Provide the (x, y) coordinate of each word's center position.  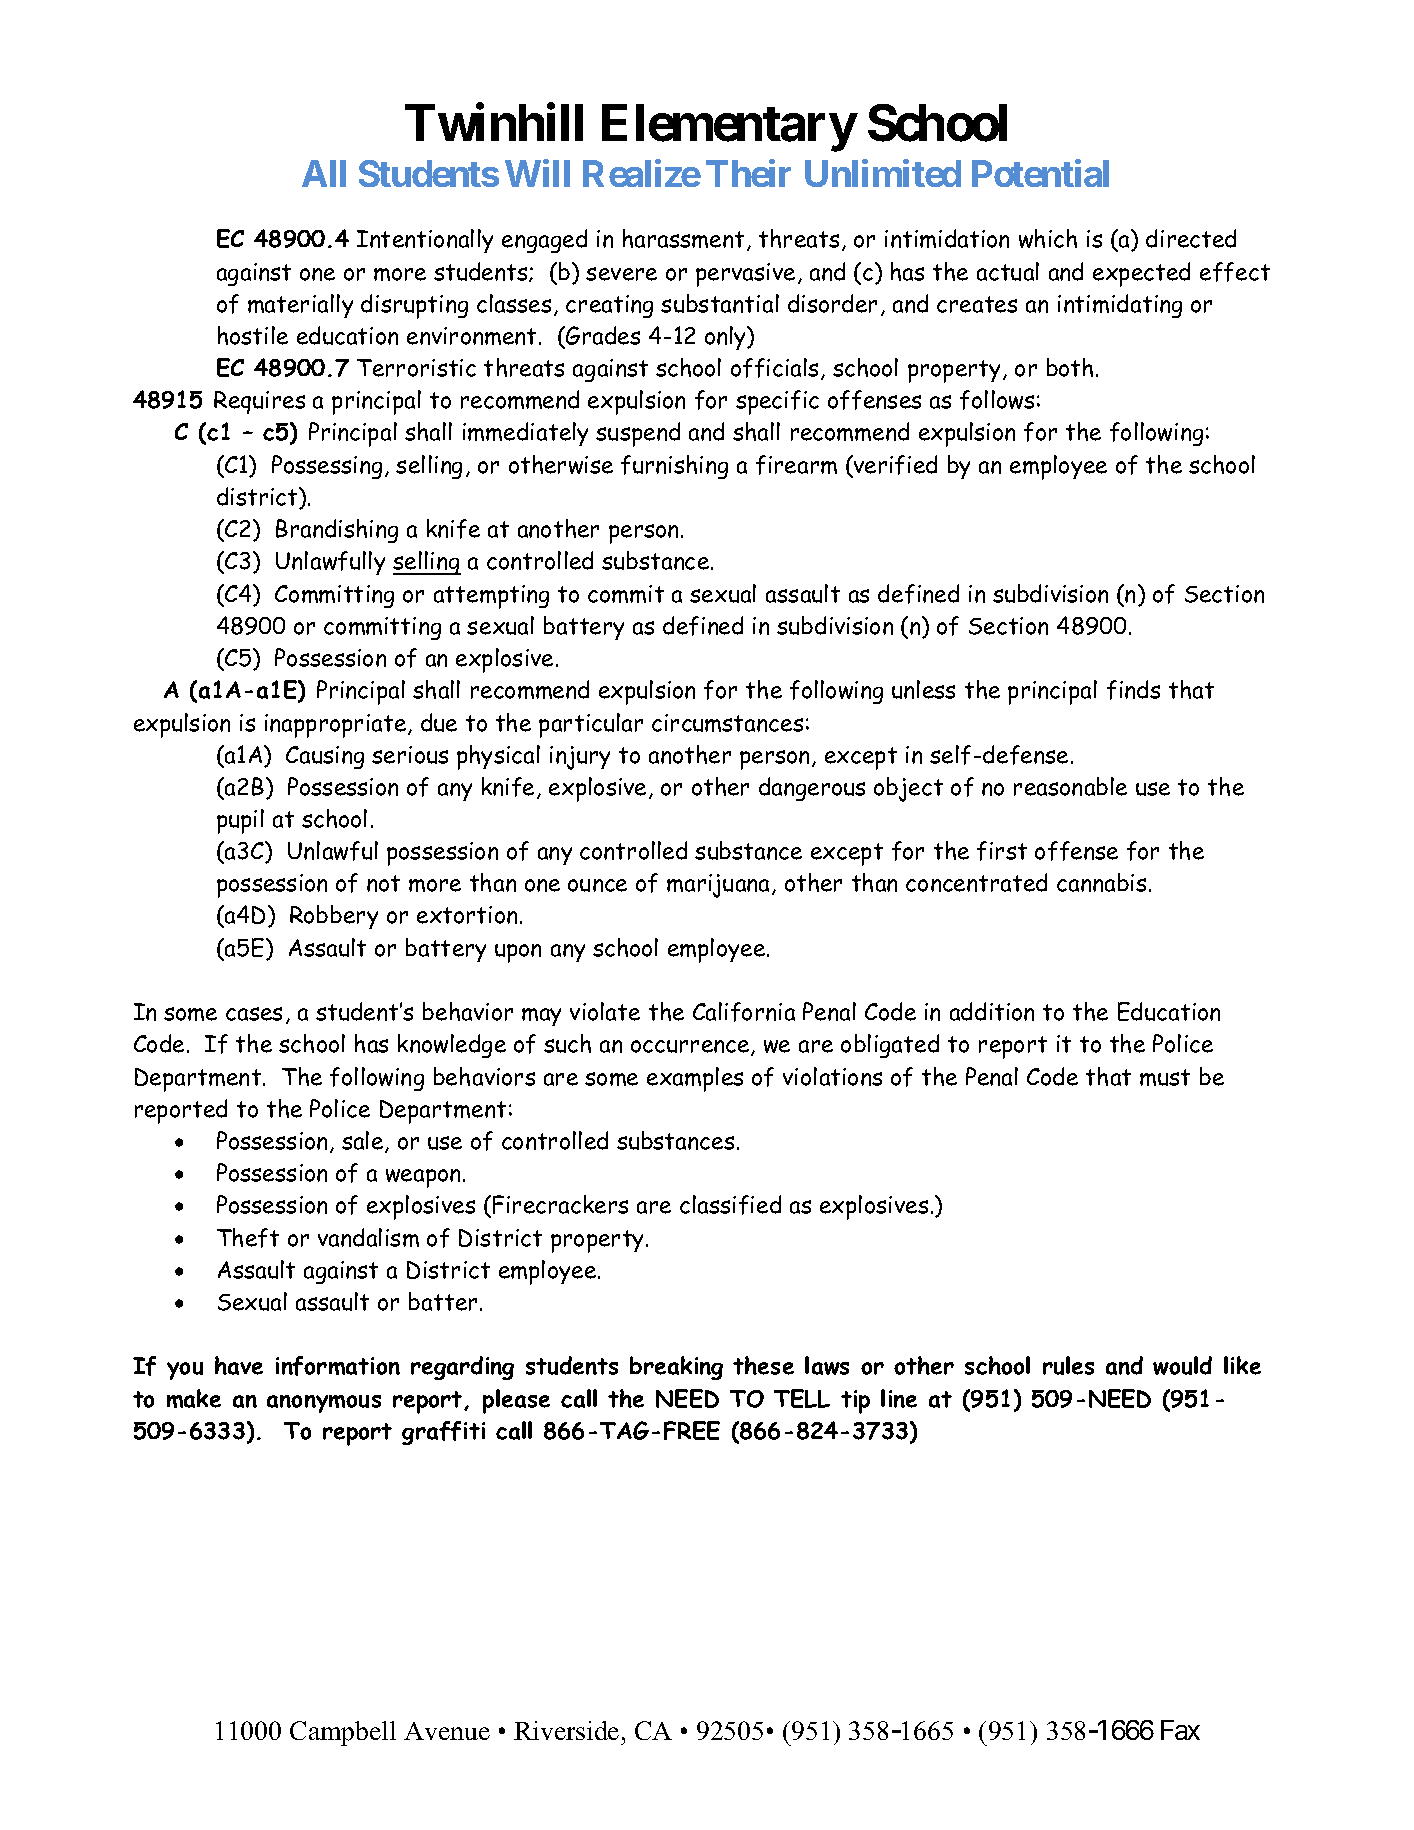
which (1048, 238)
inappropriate (337, 726)
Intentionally (425, 241)
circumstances (727, 723)
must (1165, 1077)
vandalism (368, 1237)
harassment (683, 238)
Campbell (343, 1733)
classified (730, 1205)
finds (1133, 690)
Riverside (566, 1730)
